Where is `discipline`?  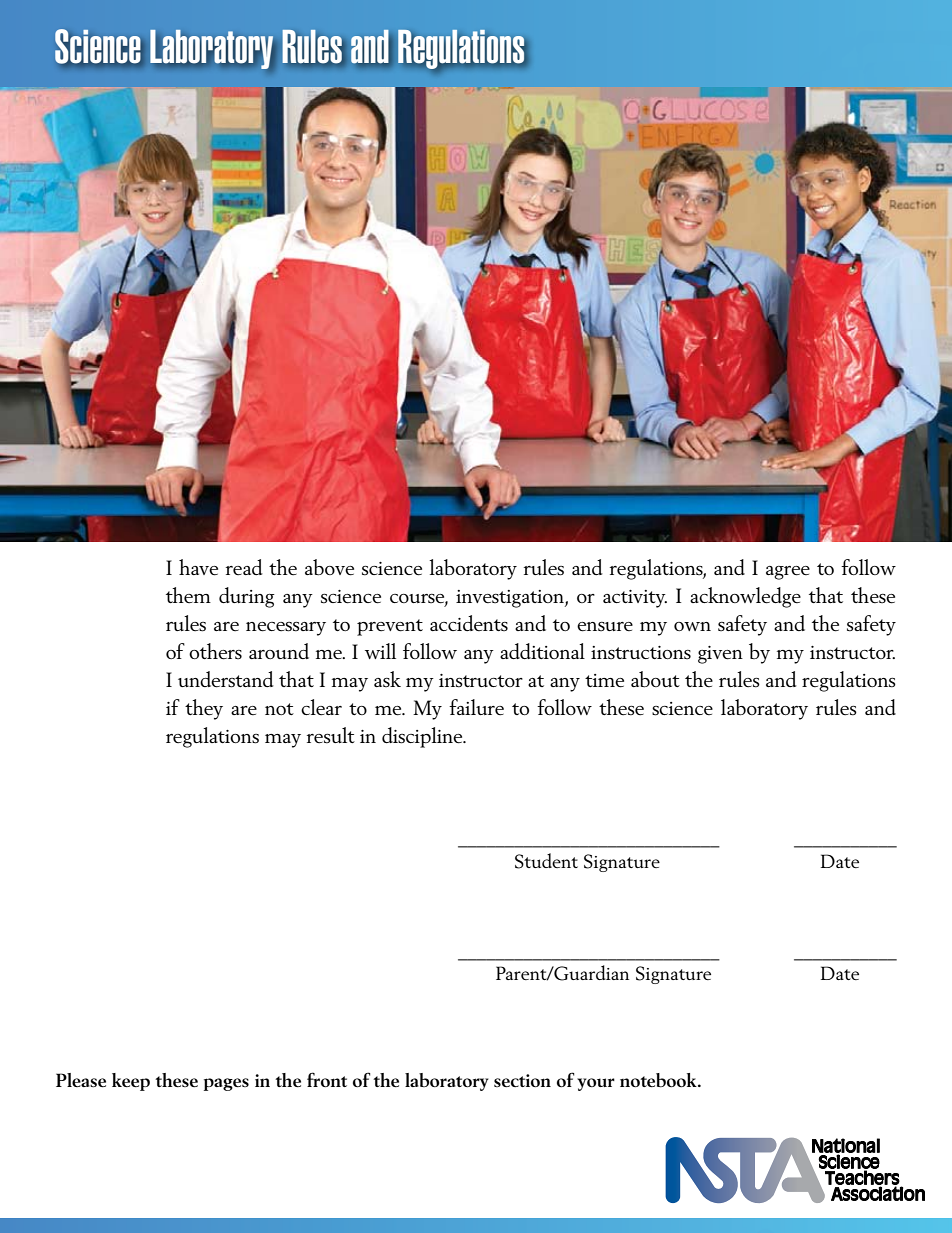
discipline is located at coordinates (423, 737).
